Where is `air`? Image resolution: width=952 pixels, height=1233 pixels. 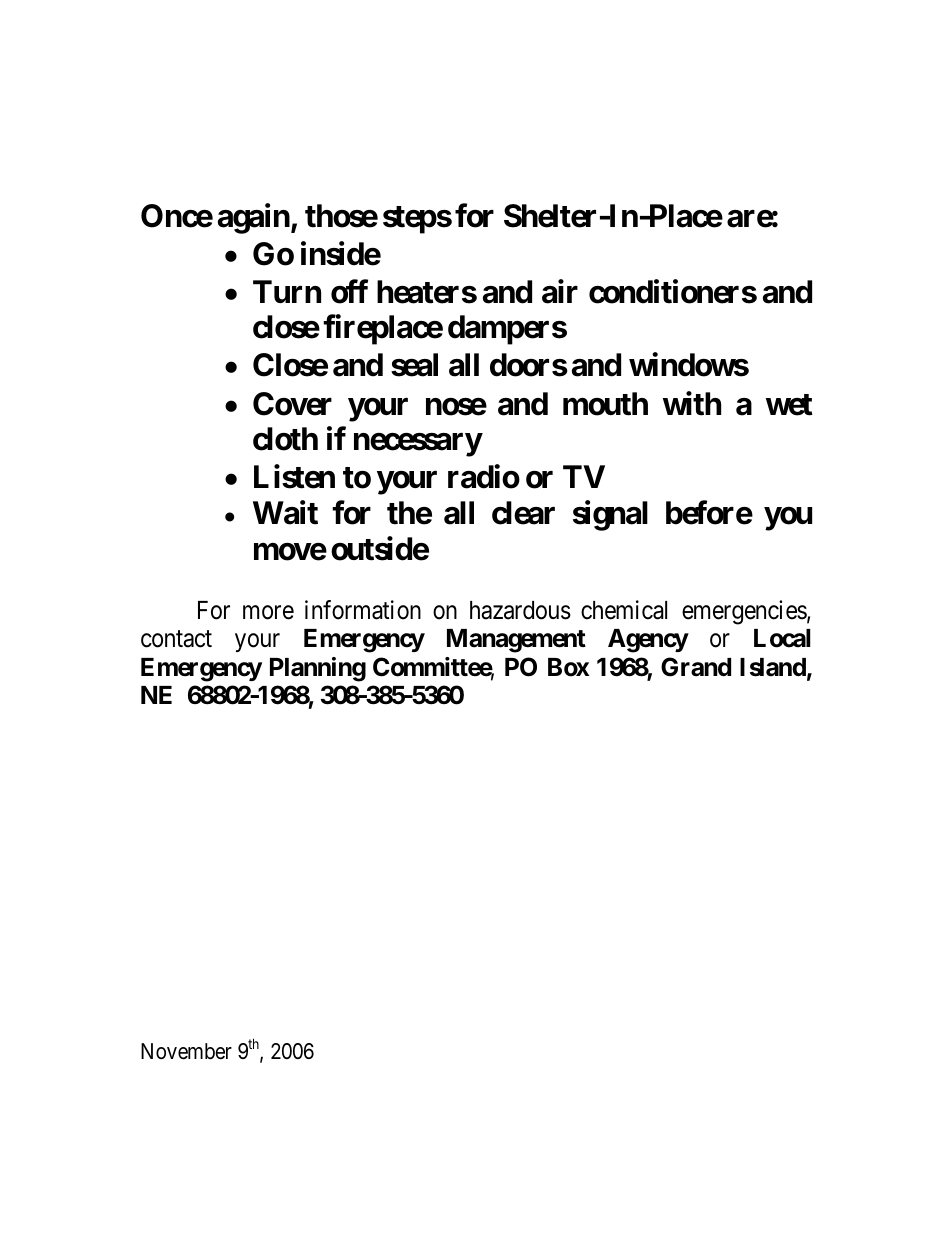 air is located at coordinates (560, 291).
